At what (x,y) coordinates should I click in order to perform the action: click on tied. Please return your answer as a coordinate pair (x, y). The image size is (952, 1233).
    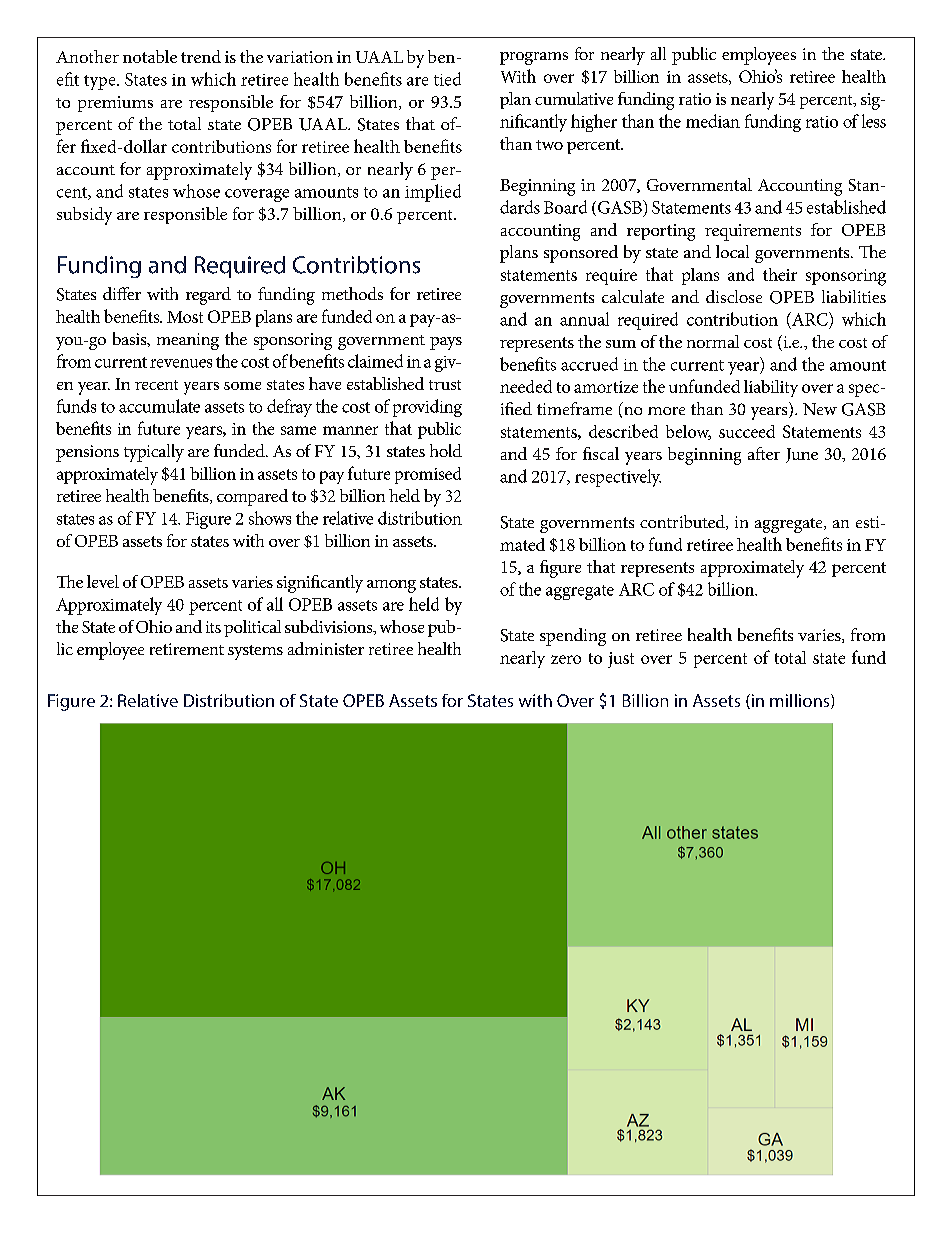
    Looking at the image, I should click on (447, 79).
